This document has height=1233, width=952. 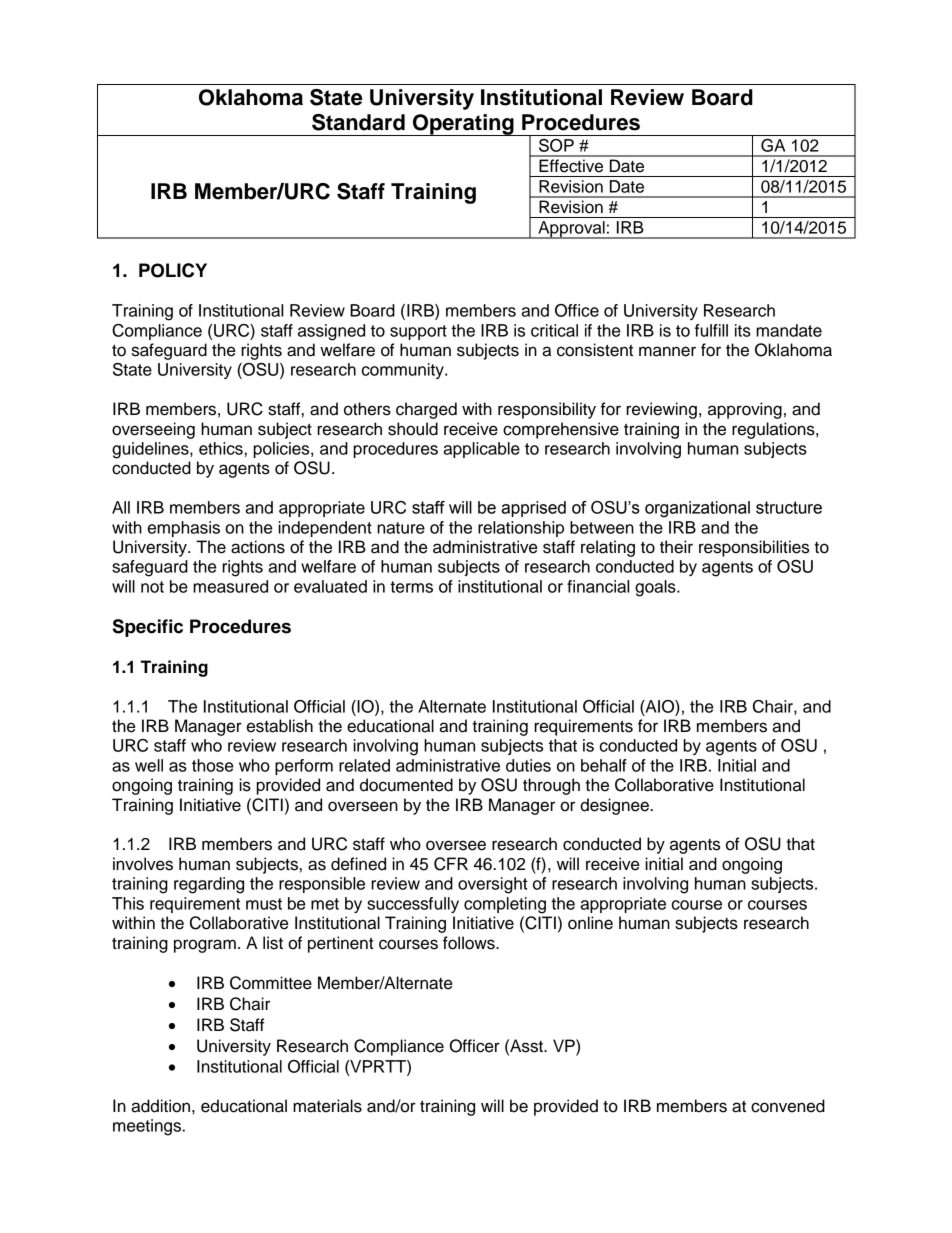 What do you see at coordinates (604, 765) in the document?
I see `behalf` at bounding box center [604, 765].
